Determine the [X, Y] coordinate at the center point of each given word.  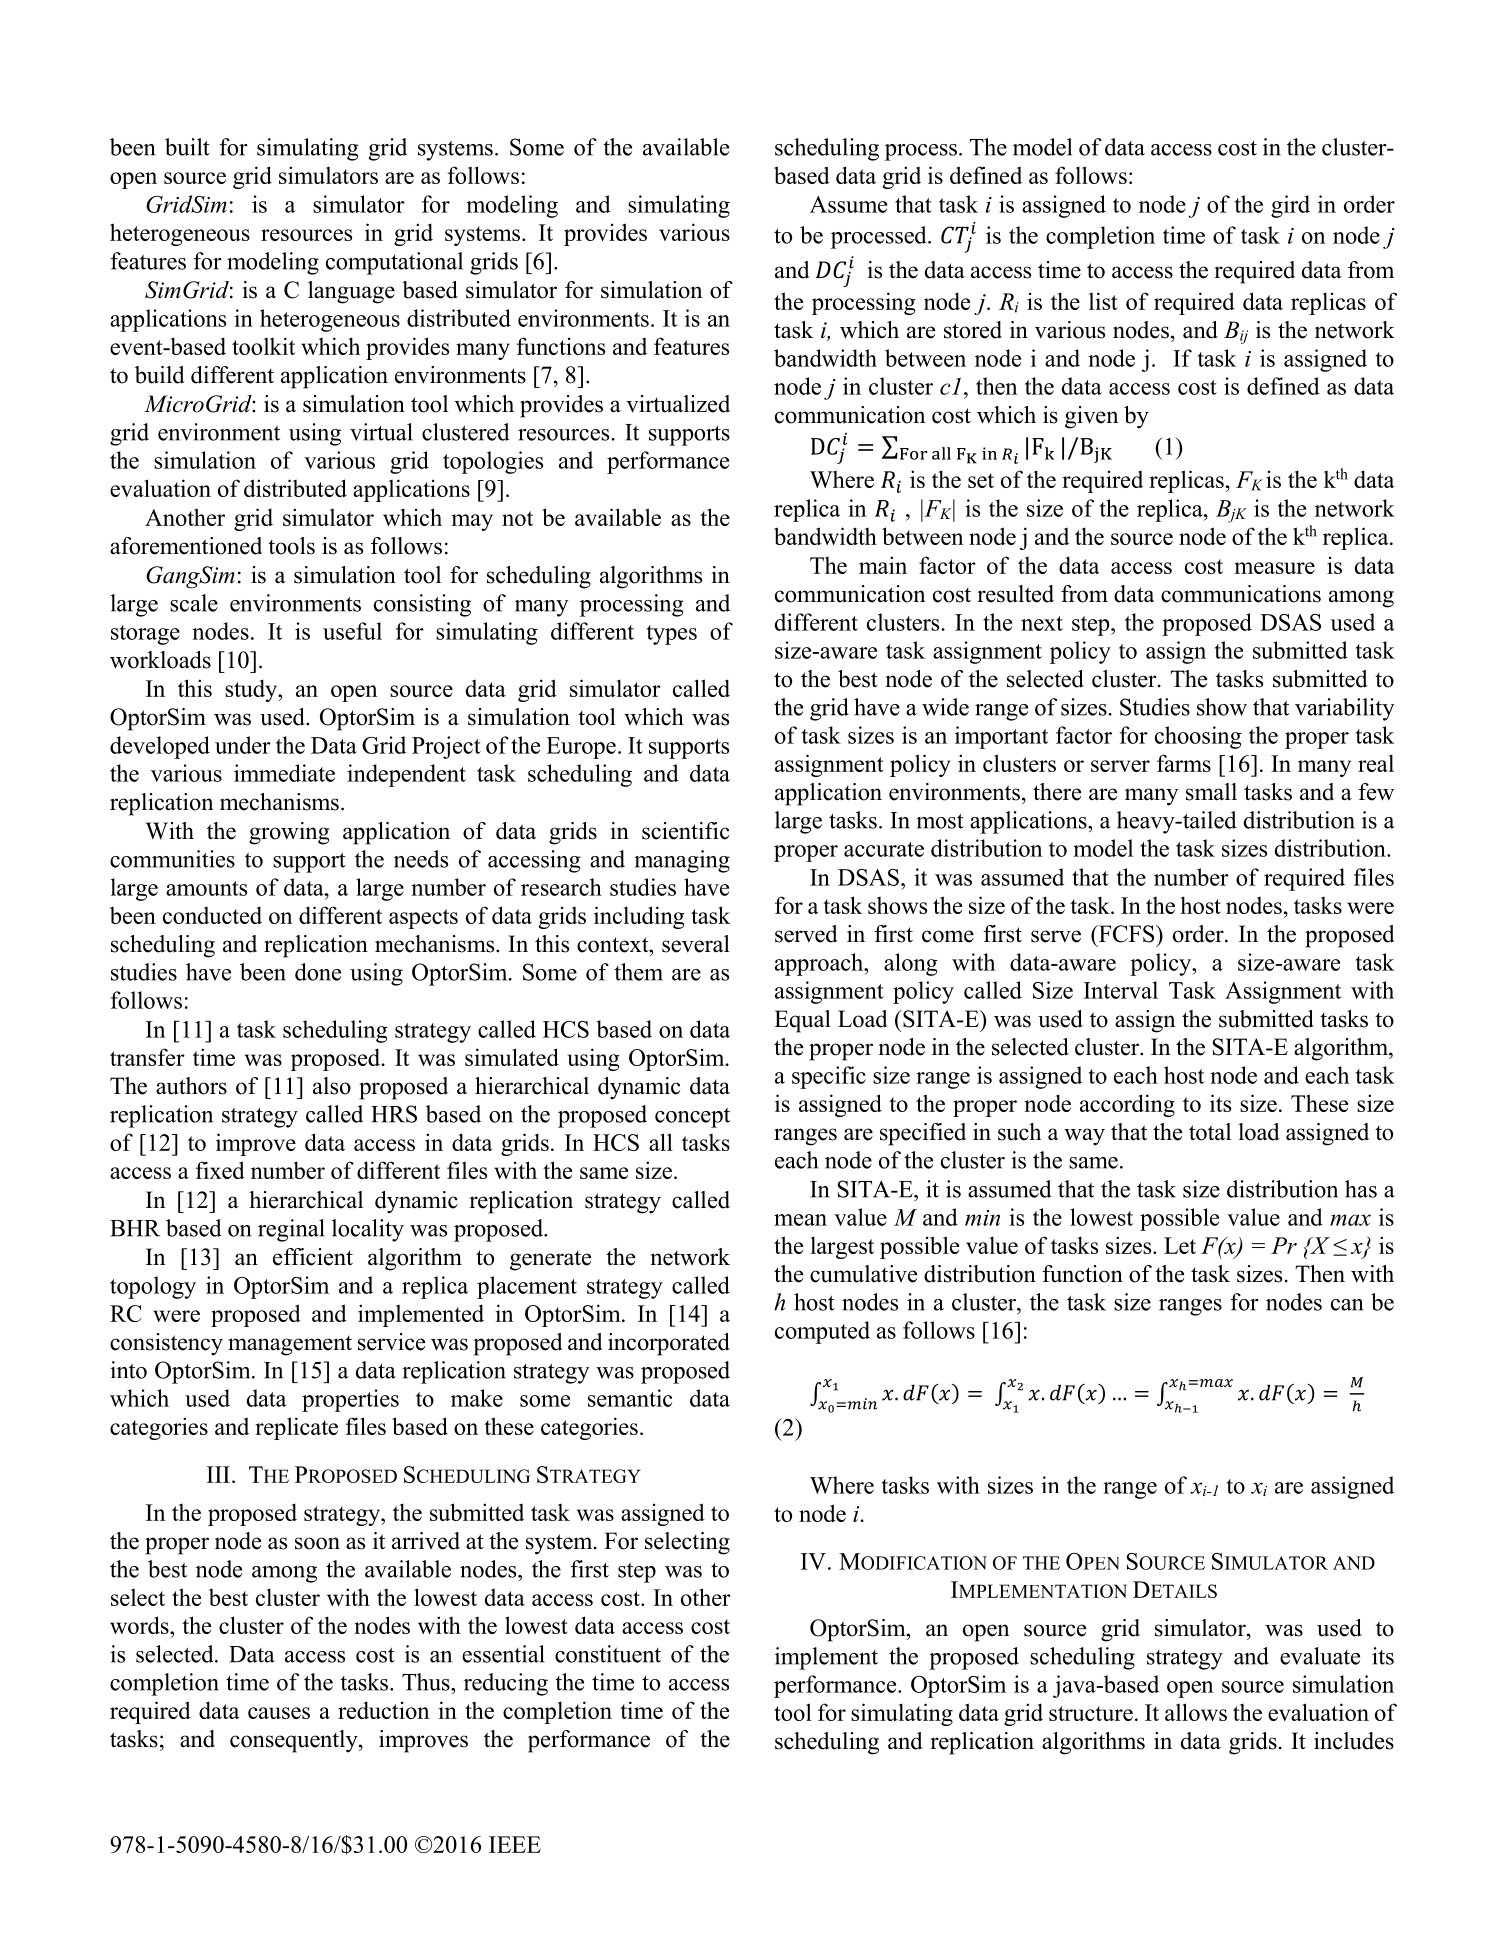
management [290, 1346]
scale [194, 603]
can [1347, 1305]
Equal [802, 1021]
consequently [295, 1741]
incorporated [669, 1344]
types [672, 635]
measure [1275, 568]
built [187, 147]
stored [973, 330]
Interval [1121, 990]
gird [1290, 206]
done [318, 972]
